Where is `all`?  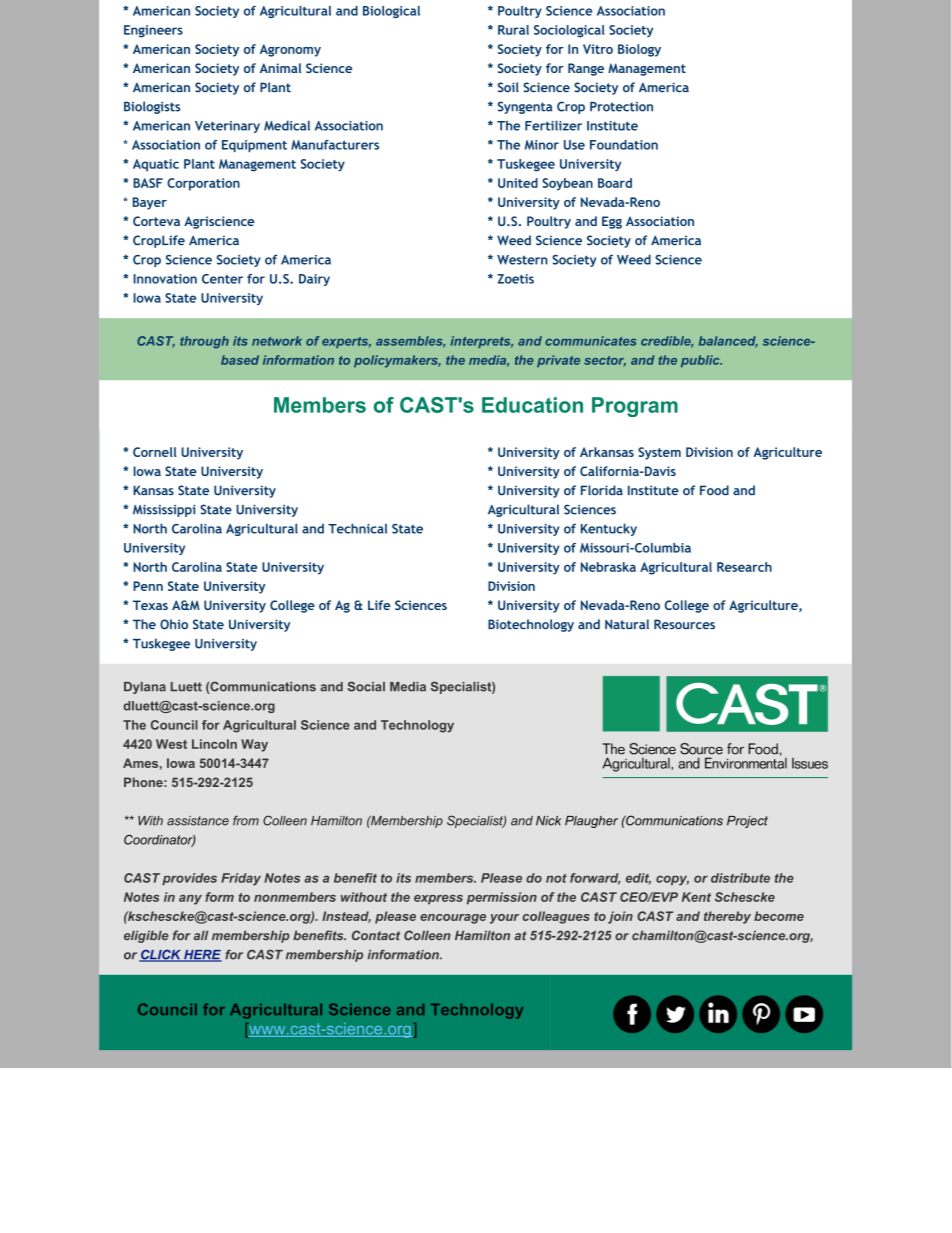 all is located at coordinates (201, 935).
